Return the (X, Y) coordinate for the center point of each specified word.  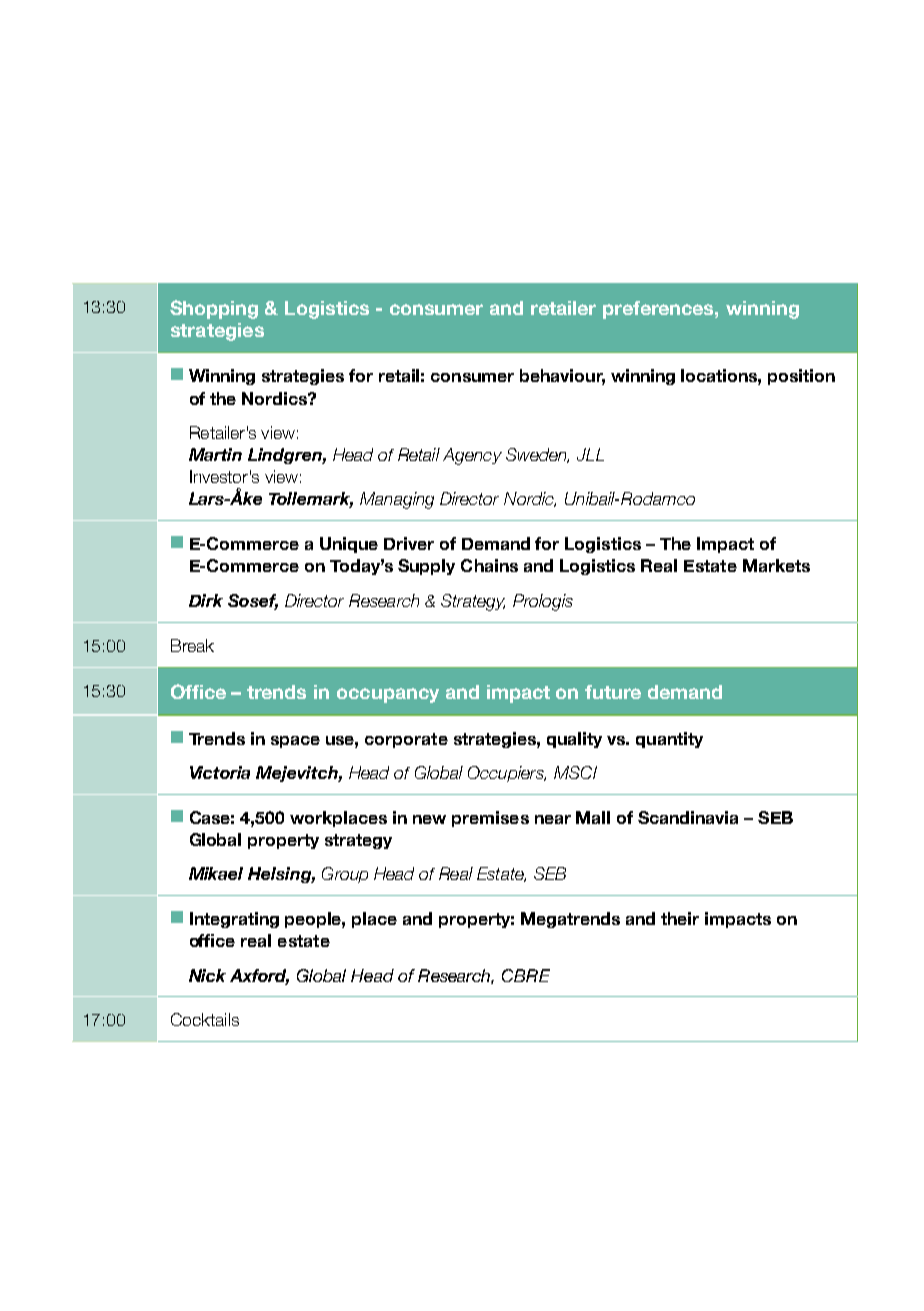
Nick (207, 975)
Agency (472, 456)
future (613, 692)
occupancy (388, 695)
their (680, 918)
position (801, 377)
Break (192, 645)
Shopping (214, 309)
